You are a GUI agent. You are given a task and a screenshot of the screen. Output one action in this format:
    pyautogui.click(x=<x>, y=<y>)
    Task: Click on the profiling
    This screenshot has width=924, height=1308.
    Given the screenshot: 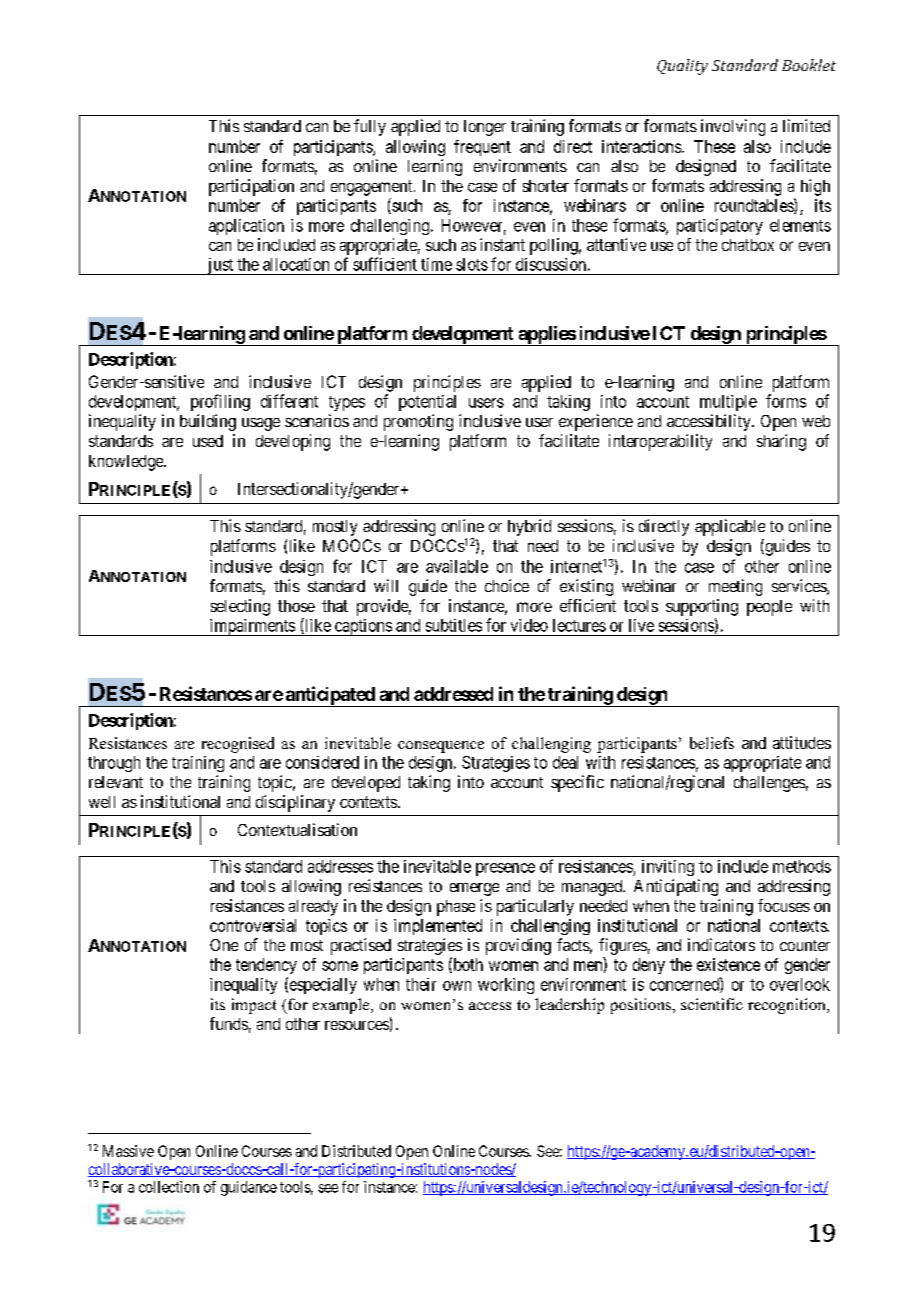 What is the action you would take?
    pyautogui.click(x=220, y=402)
